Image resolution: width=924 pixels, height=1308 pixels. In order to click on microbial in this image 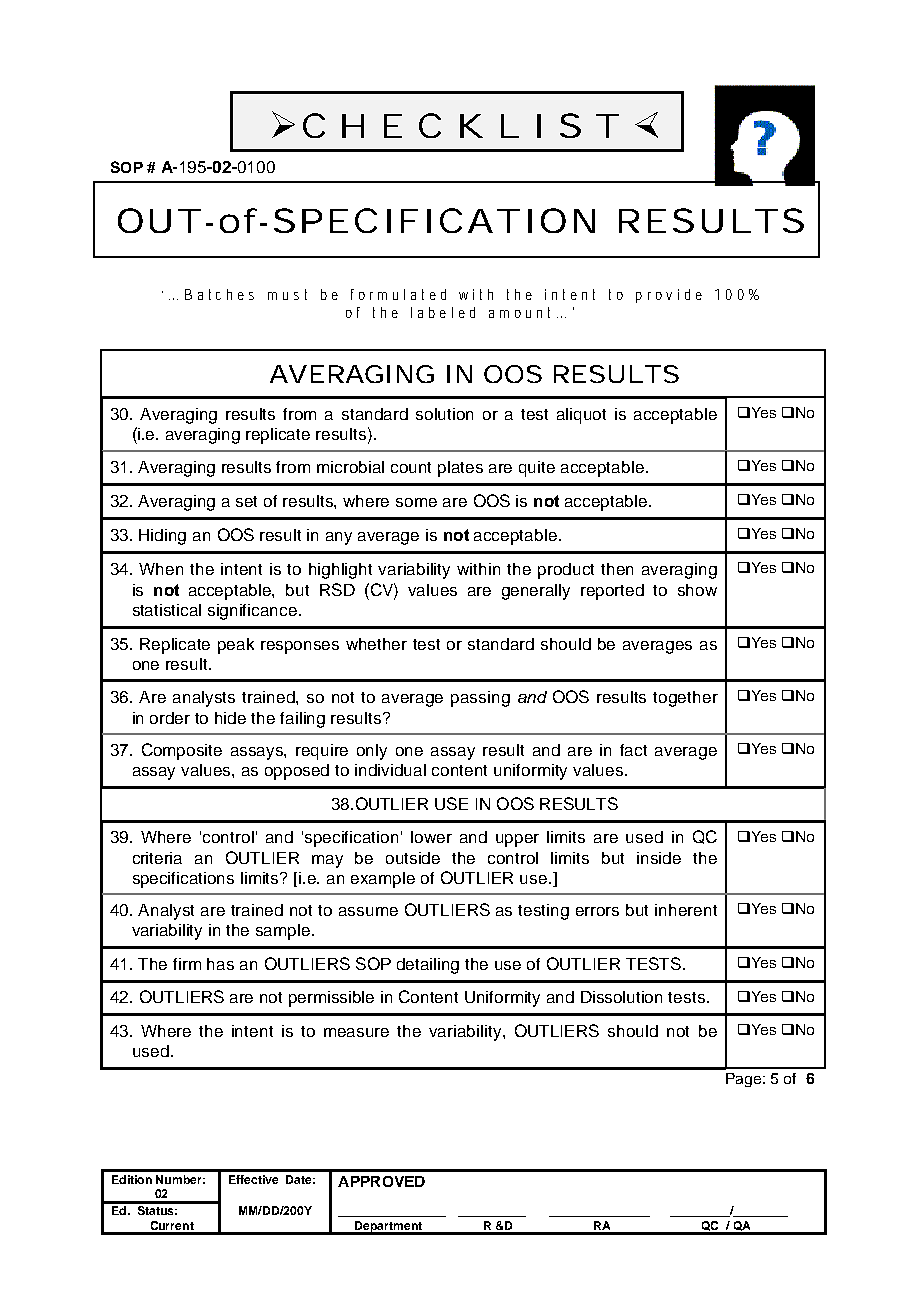, I will do `click(350, 467)`.
